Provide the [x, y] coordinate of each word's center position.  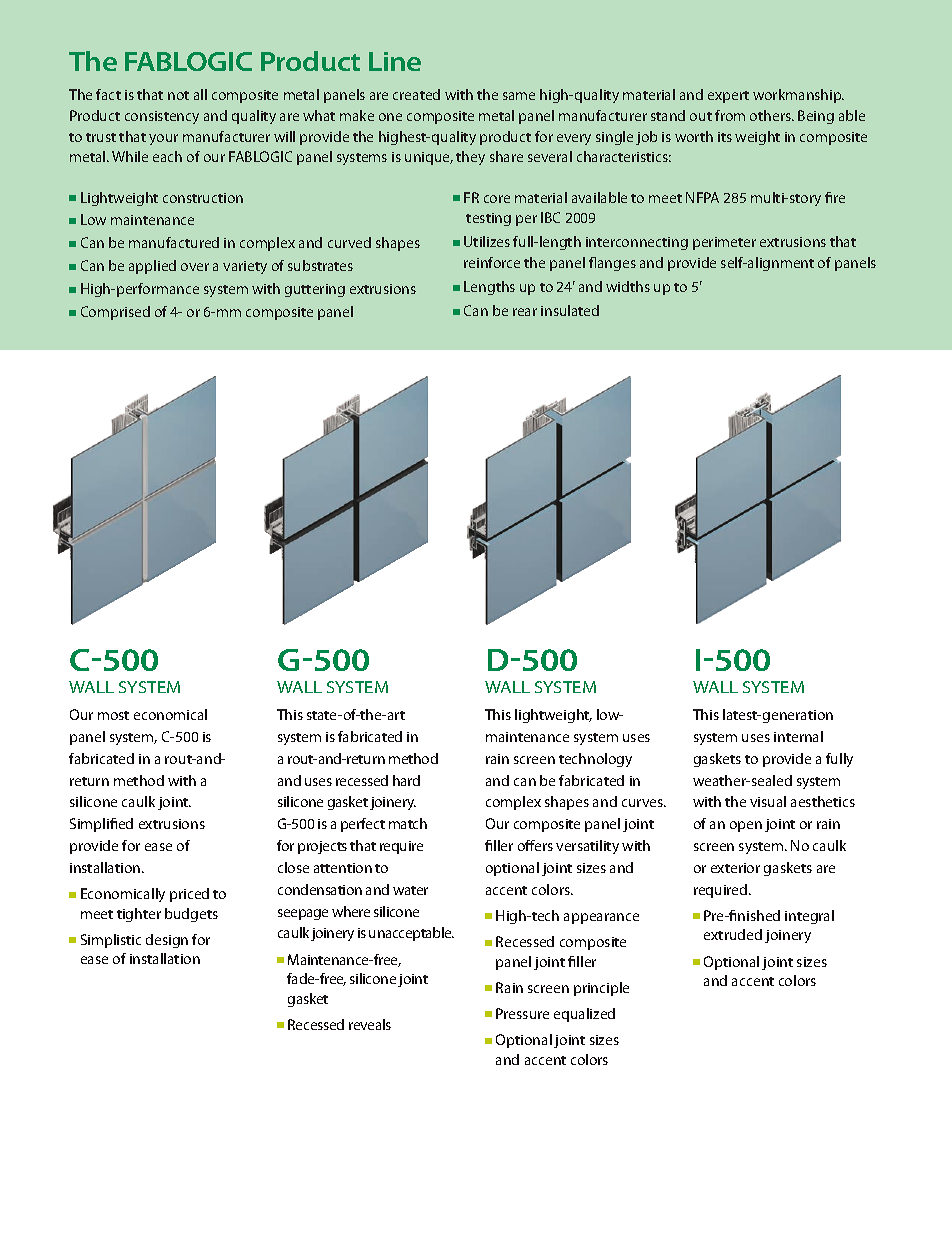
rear [525, 312]
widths [628, 286]
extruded [733, 934]
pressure [522, 1013]
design [167, 941]
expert [728, 97]
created [416, 94]
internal [798, 736]
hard [406, 780]
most [113, 715]
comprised [115, 313]
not [178, 95]
